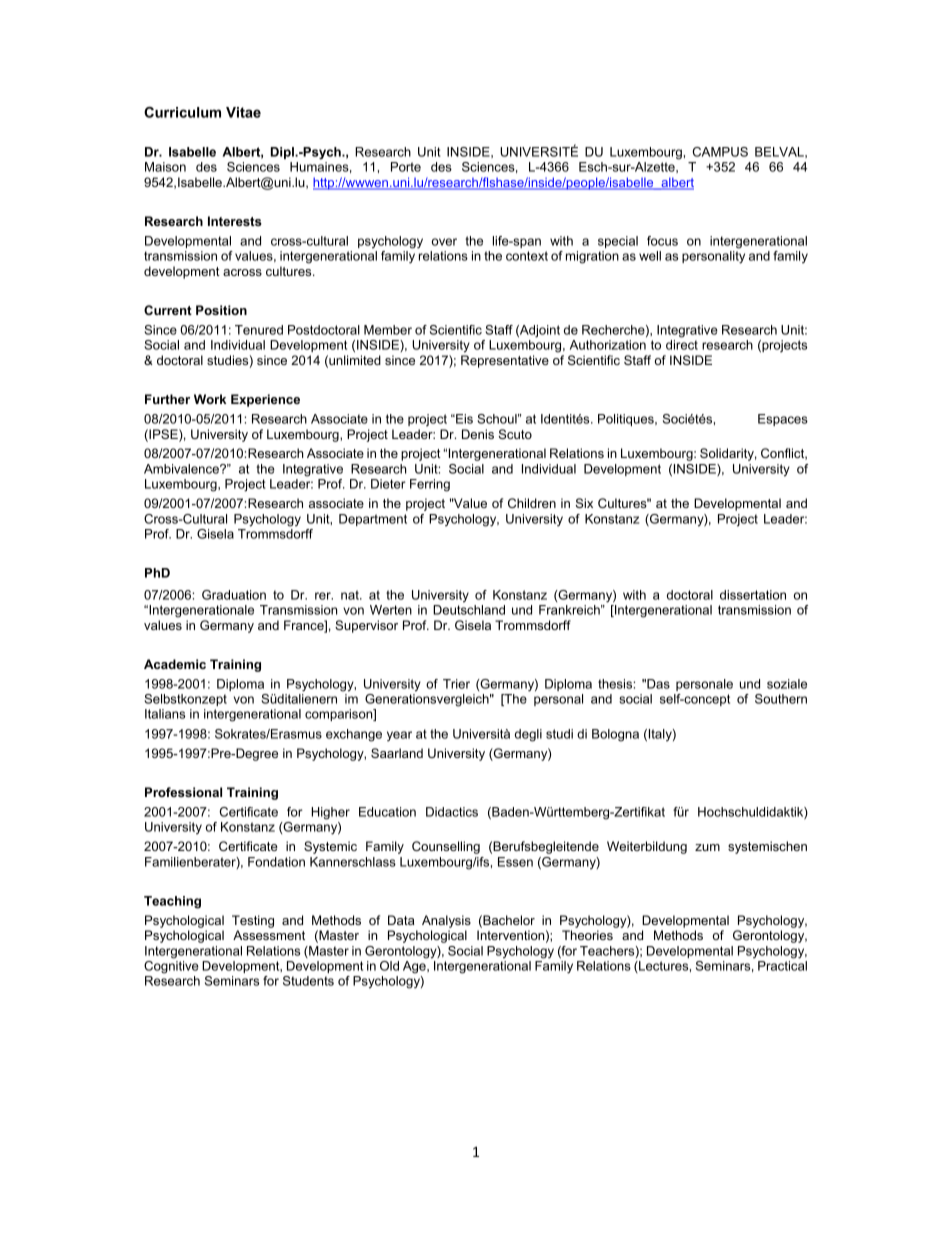  I want to click on Six, so click(584, 503).
